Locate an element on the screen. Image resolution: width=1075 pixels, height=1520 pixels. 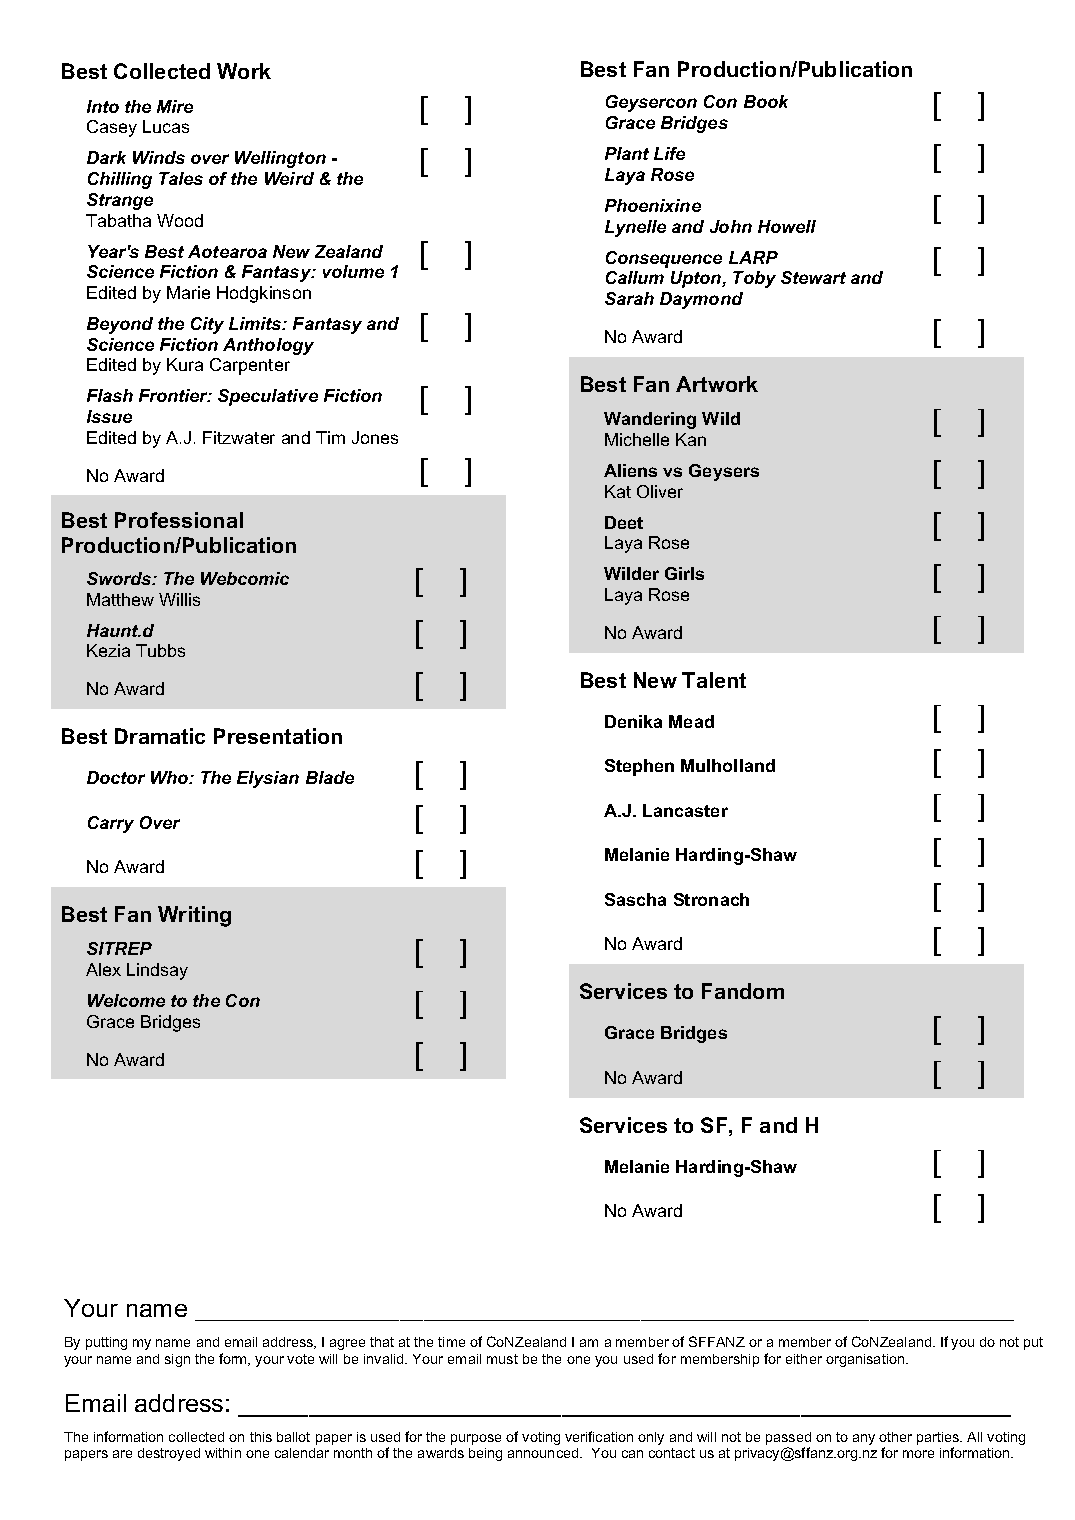
Plant is located at coordinates (627, 153).
